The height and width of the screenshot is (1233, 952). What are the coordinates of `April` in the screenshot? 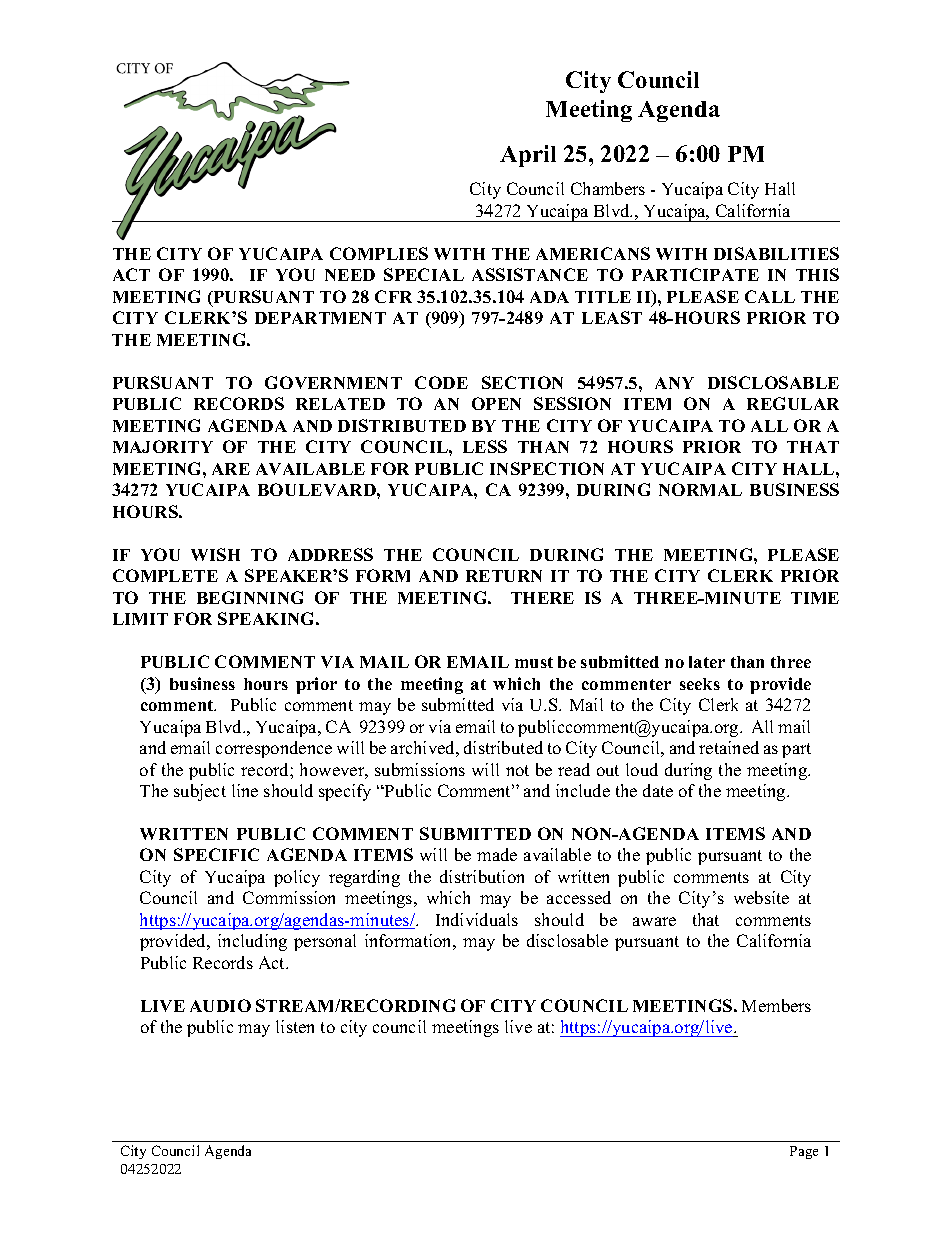 It's located at (528, 156).
